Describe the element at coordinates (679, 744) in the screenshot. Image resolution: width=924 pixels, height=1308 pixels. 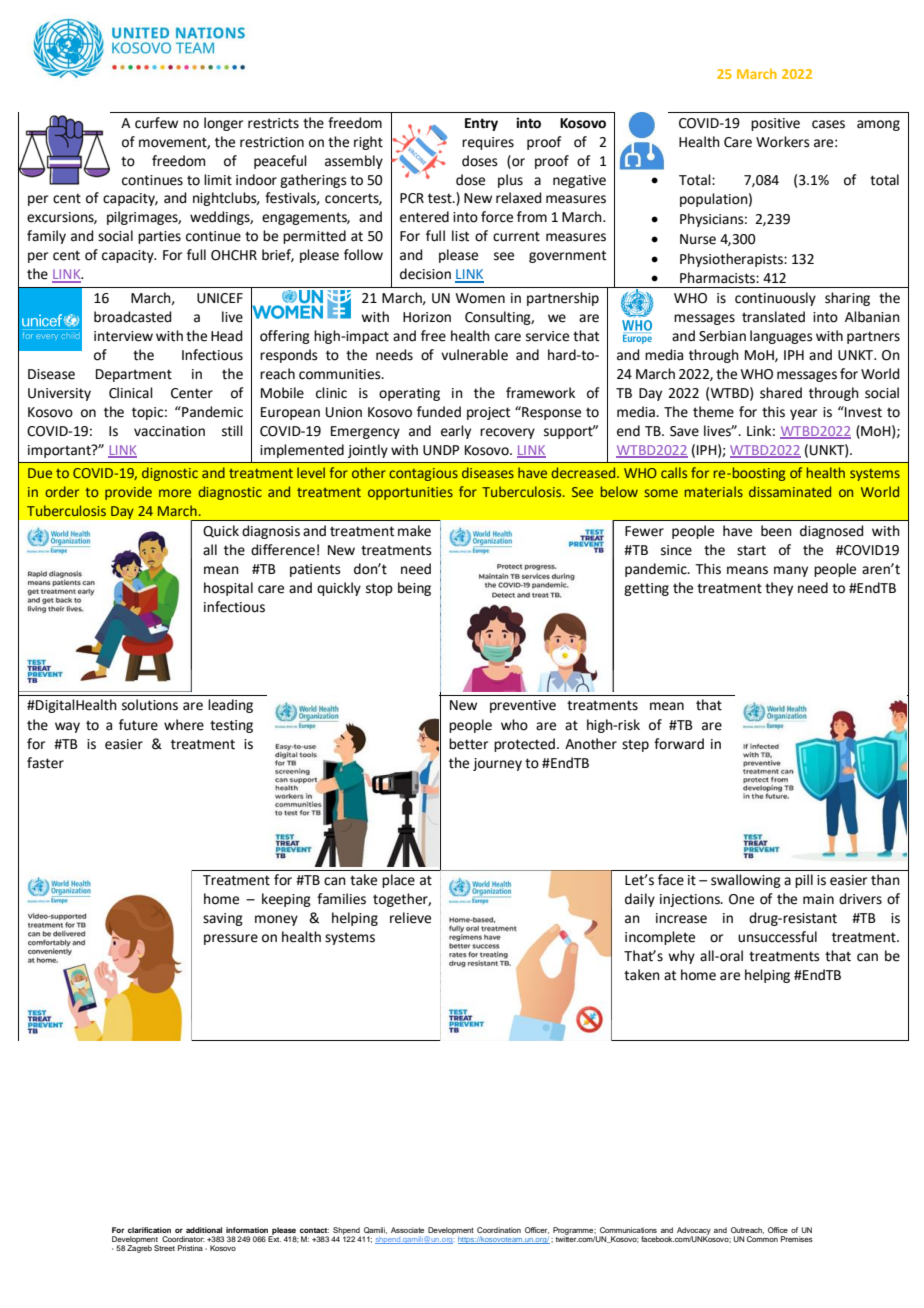
I see `forward` at that location.
